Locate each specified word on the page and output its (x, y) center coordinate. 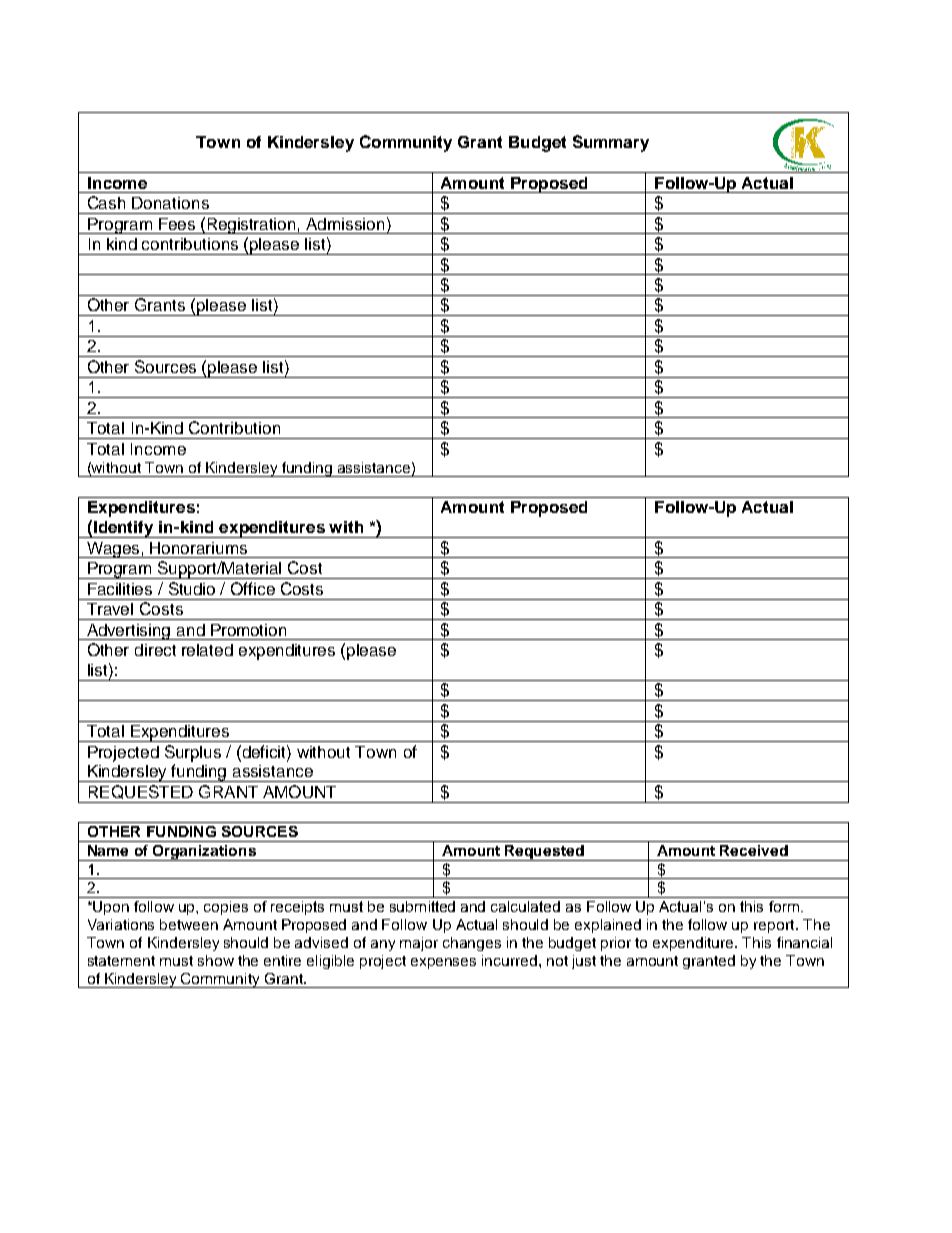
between (189, 924)
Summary (611, 143)
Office (253, 588)
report (775, 926)
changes (472, 944)
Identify (124, 529)
